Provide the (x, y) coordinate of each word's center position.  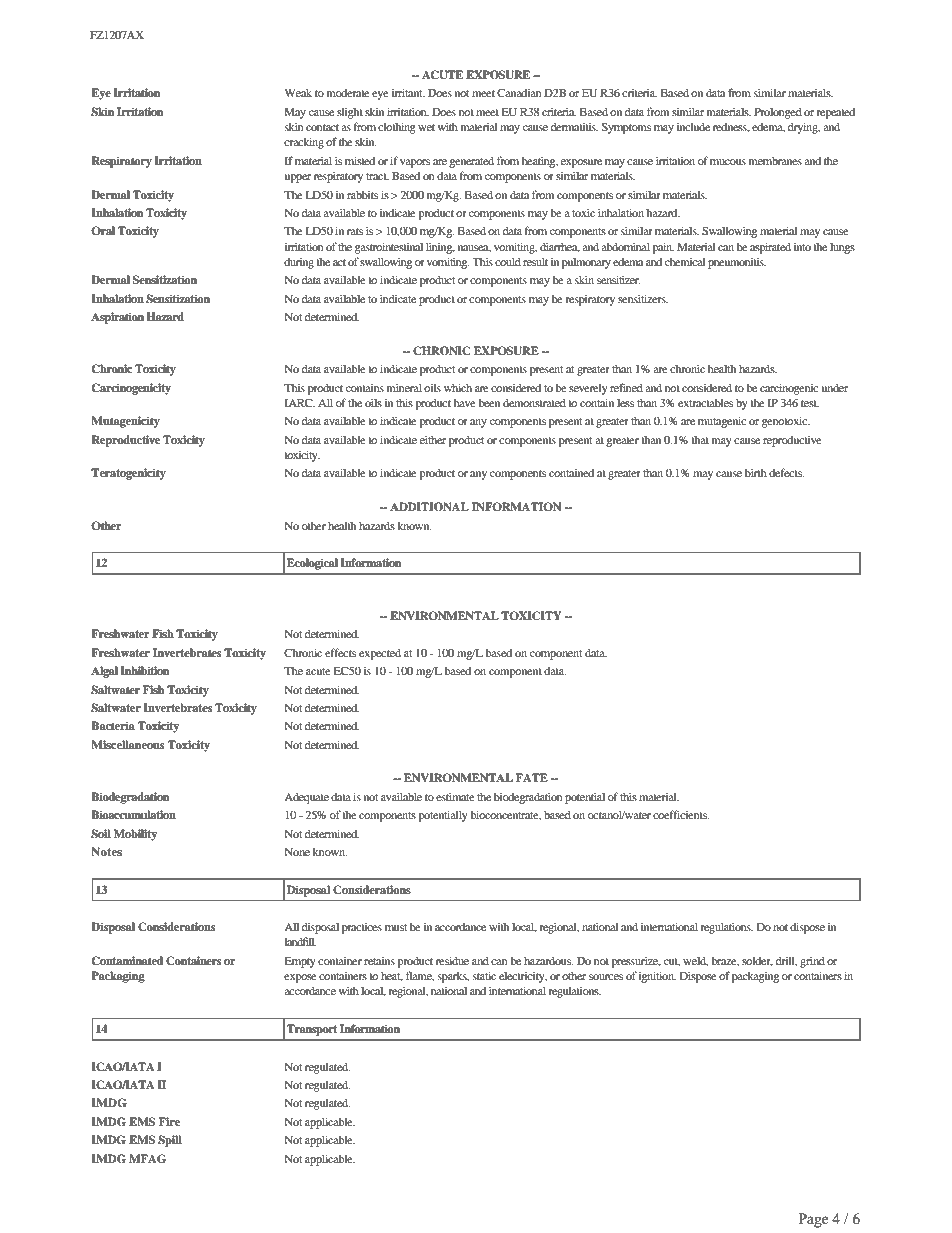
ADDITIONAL (429, 507)
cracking (304, 143)
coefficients (681, 814)
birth (756, 472)
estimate (455, 796)
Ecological (312, 564)
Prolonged (778, 113)
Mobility (135, 835)
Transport (312, 1030)
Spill (170, 1141)
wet (426, 127)
